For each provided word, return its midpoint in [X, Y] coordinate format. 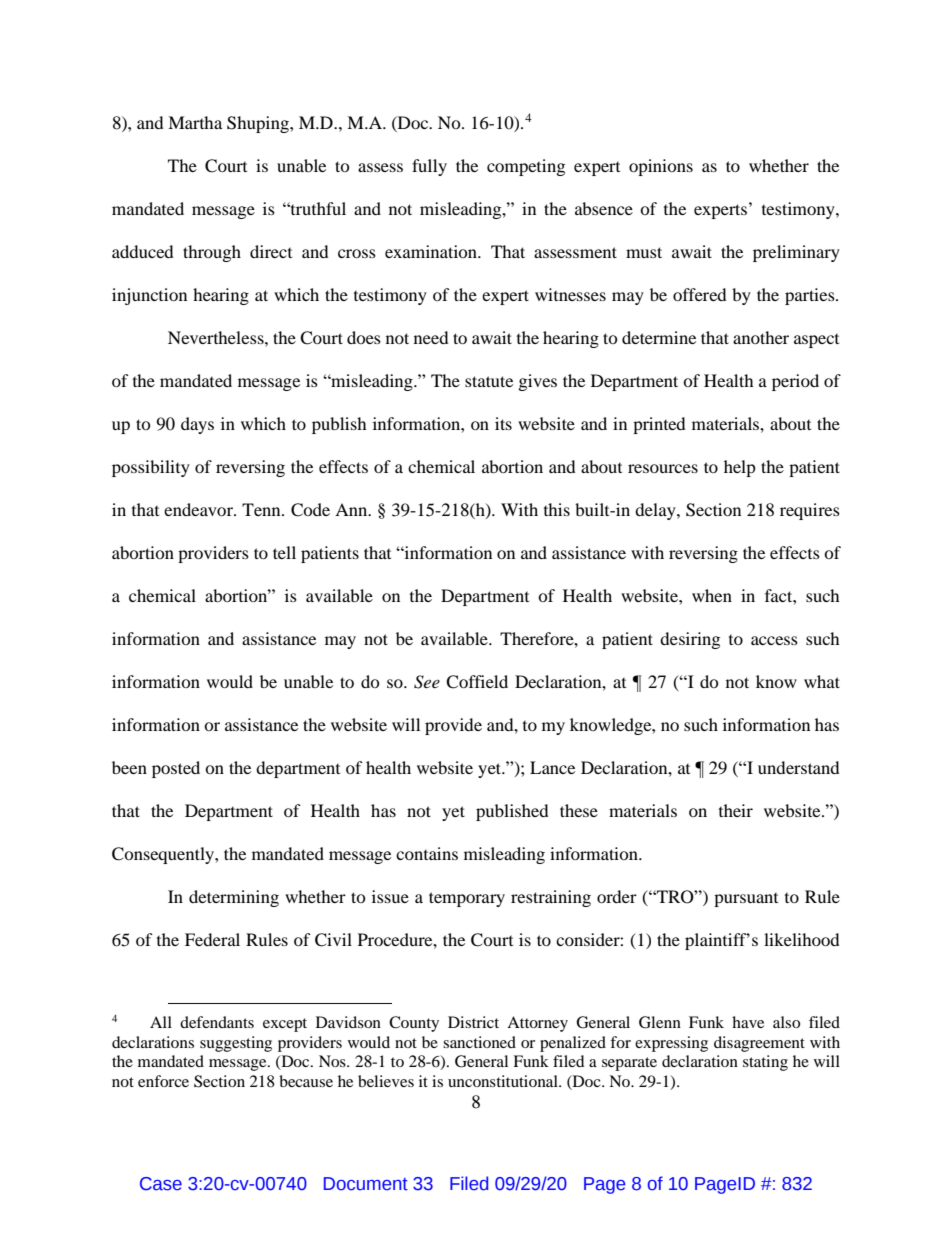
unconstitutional [504, 1081]
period [795, 382]
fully [429, 167]
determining [234, 898]
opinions [661, 167]
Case [161, 1184]
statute [489, 381]
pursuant [746, 900]
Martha [195, 122]
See [427, 682]
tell [284, 552]
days [197, 425]
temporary [467, 899]
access [774, 640]
